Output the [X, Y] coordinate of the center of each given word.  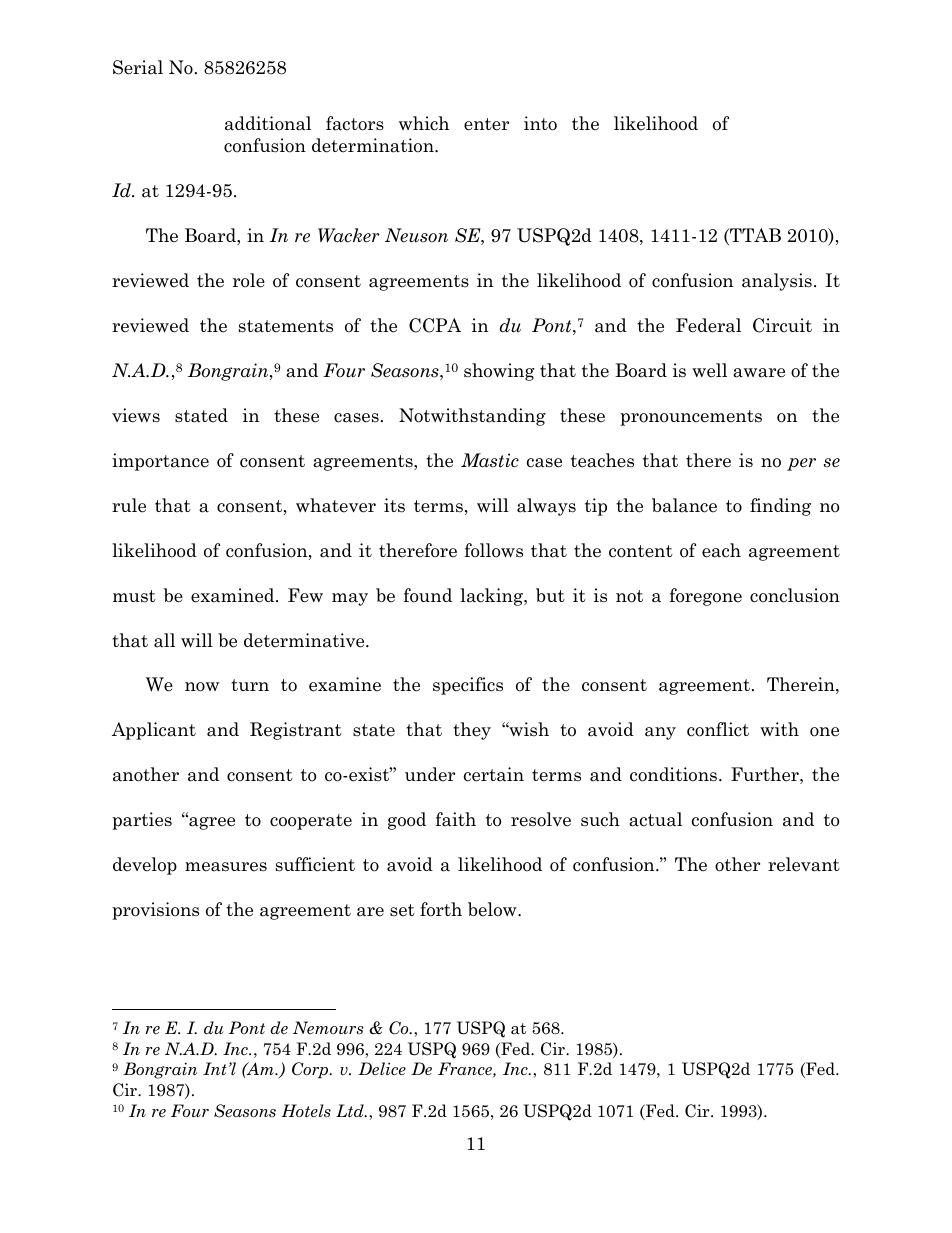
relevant [804, 864]
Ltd [351, 1111]
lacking [492, 597]
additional [268, 123]
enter [486, 124]
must [134, 596]
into [540, 123]
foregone [705, 597]
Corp [311, 1070]
